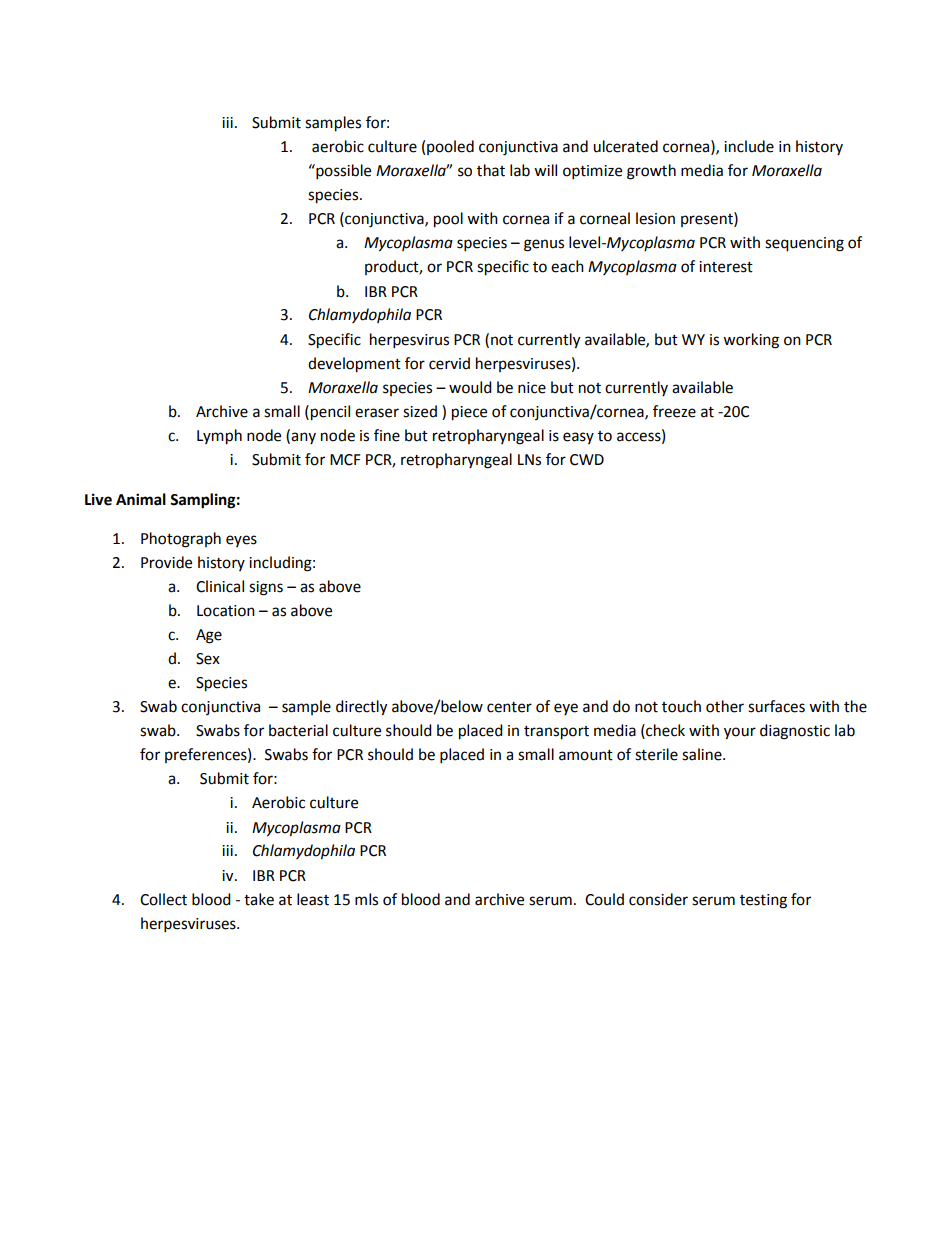 The image size is (952, 1233). I want to click on include, so click(749, 146).
